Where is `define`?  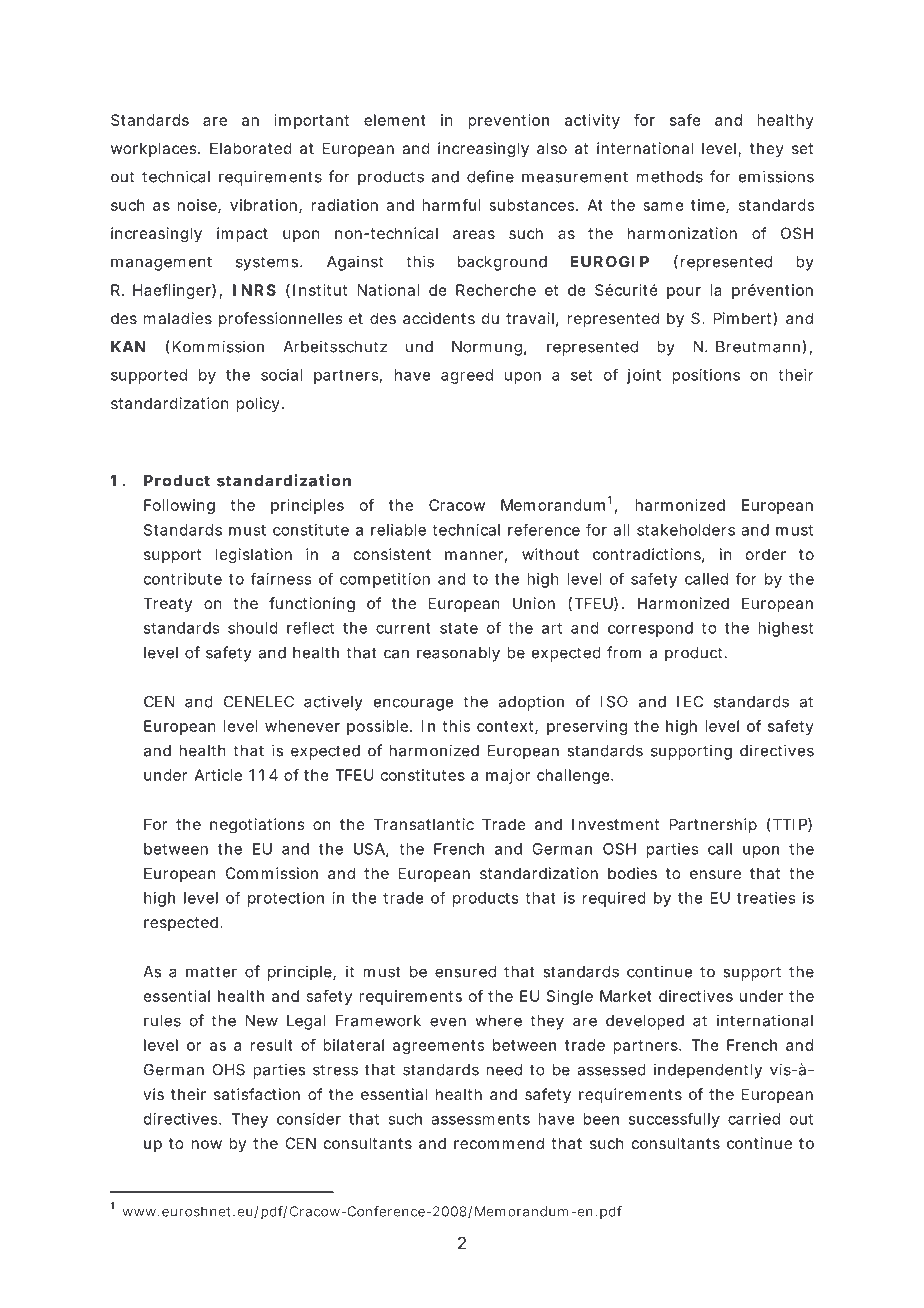
define is located at coordinates (490, 176).
